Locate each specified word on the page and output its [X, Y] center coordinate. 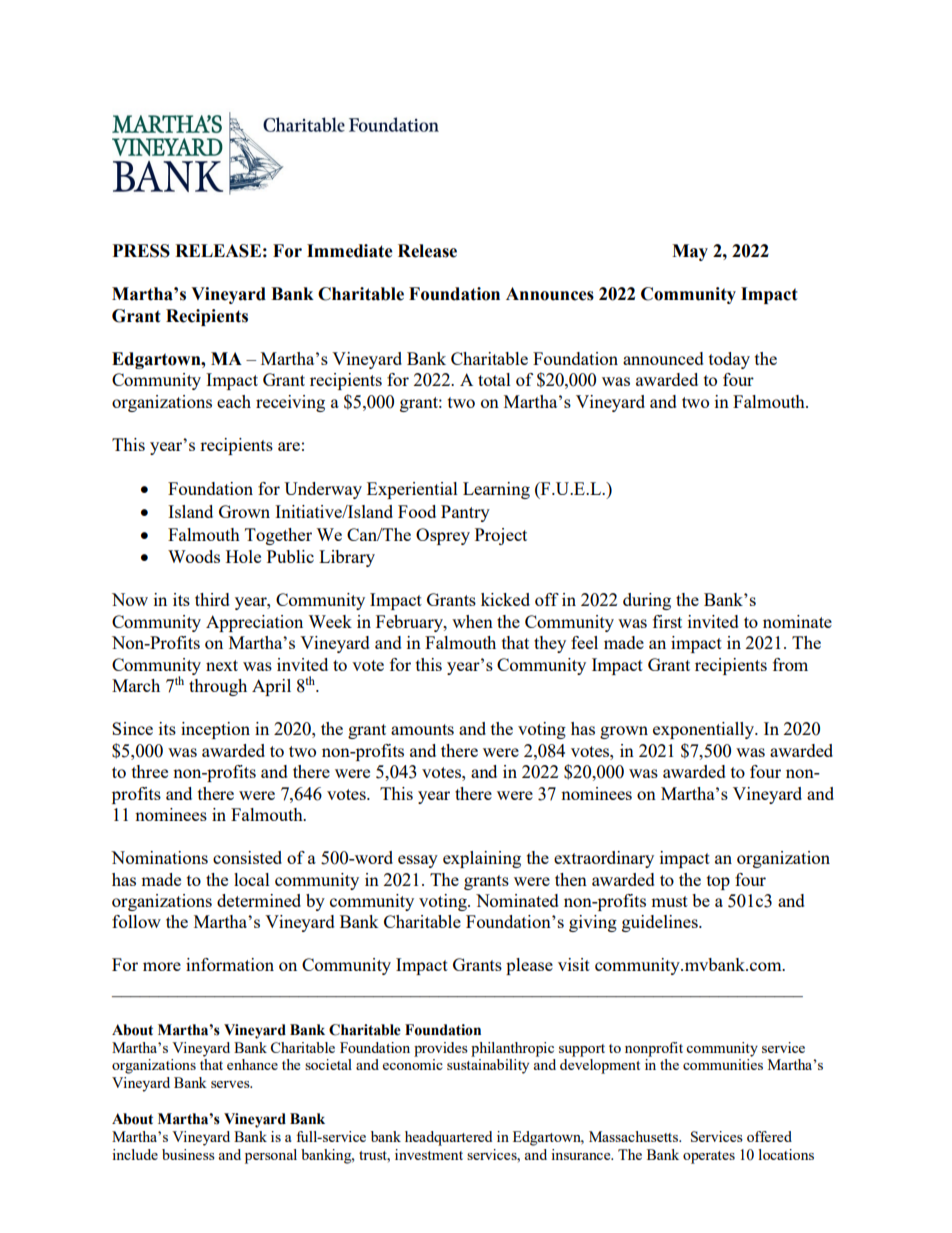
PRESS [141, 251]
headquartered [448, 1138]
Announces [550, 294]
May [690, 252]
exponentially [704, 730]
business [188, 1154]
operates [709, 1157]
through [218, 687]
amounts [422, 729]
